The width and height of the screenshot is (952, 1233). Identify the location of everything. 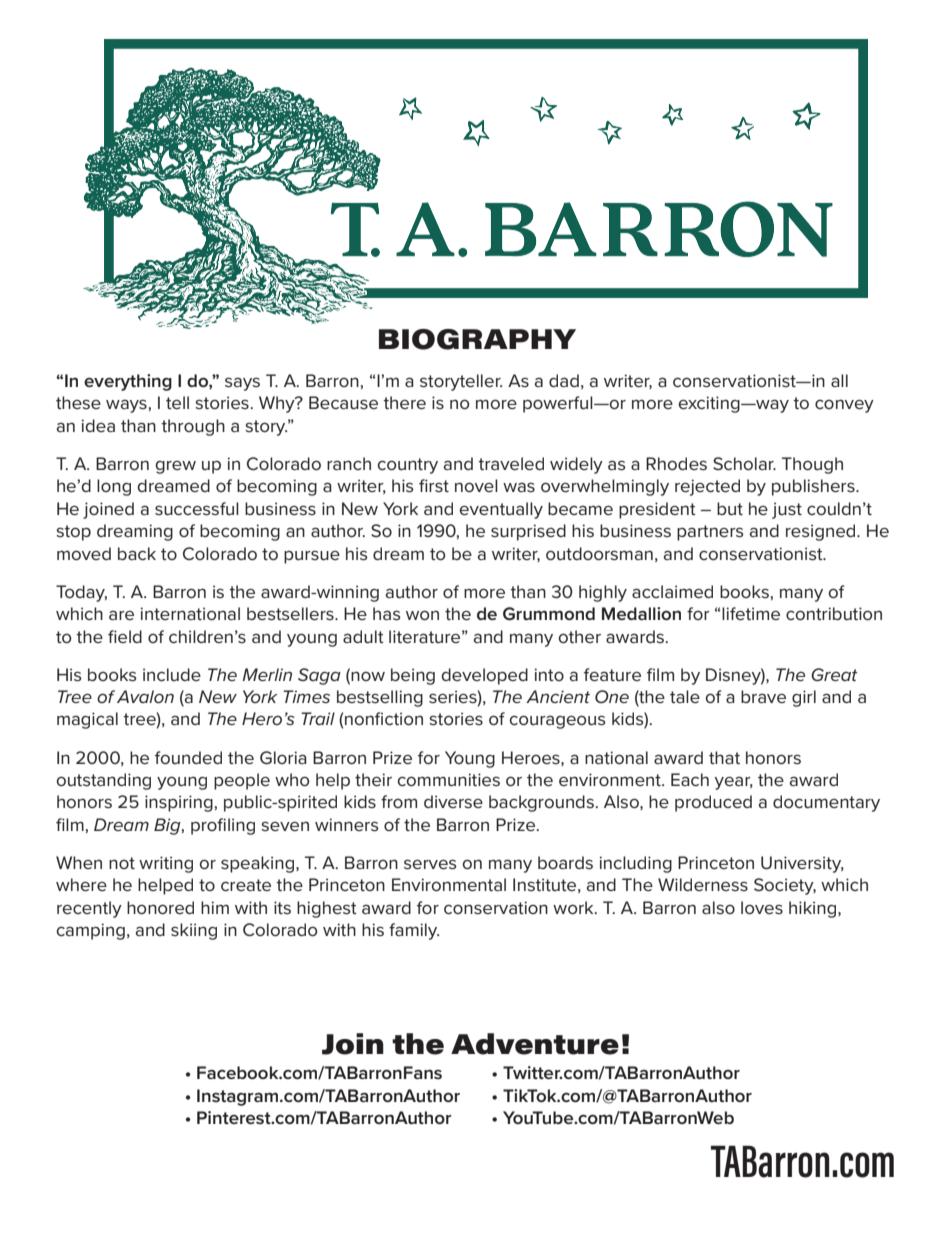
(128, 382).
